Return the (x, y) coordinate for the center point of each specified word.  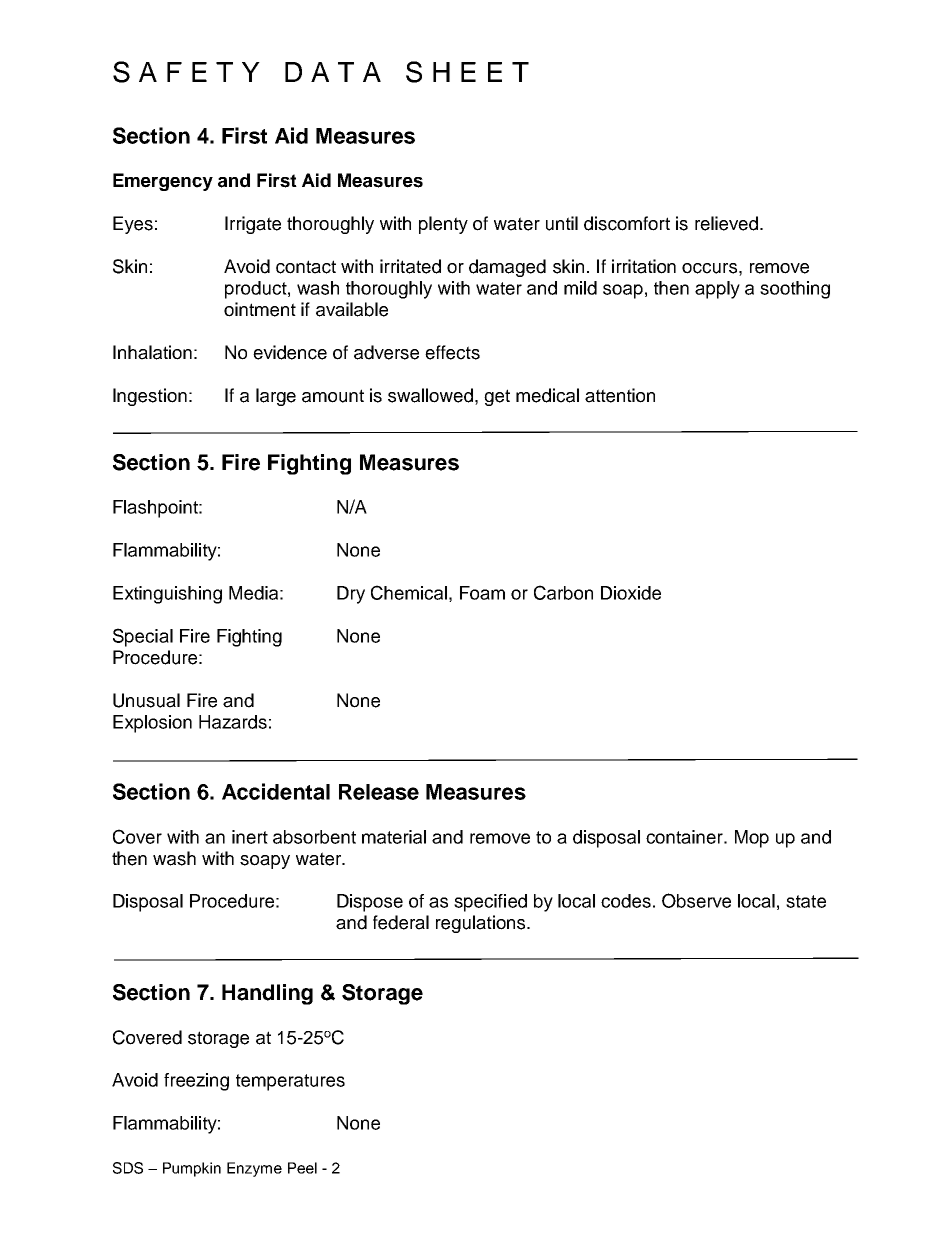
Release (379, 792)
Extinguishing (167, 595)
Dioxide (631, 593)
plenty (443, 225)
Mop (752, 839)
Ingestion (150, 397)
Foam (482, 593)
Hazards (233, 722)
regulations (482, 924)
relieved (728, 223)
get (497, 397)
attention (620, 395)
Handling (267, 994)
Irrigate (253, 225)
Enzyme (254, 1169)
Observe (696, 900)
